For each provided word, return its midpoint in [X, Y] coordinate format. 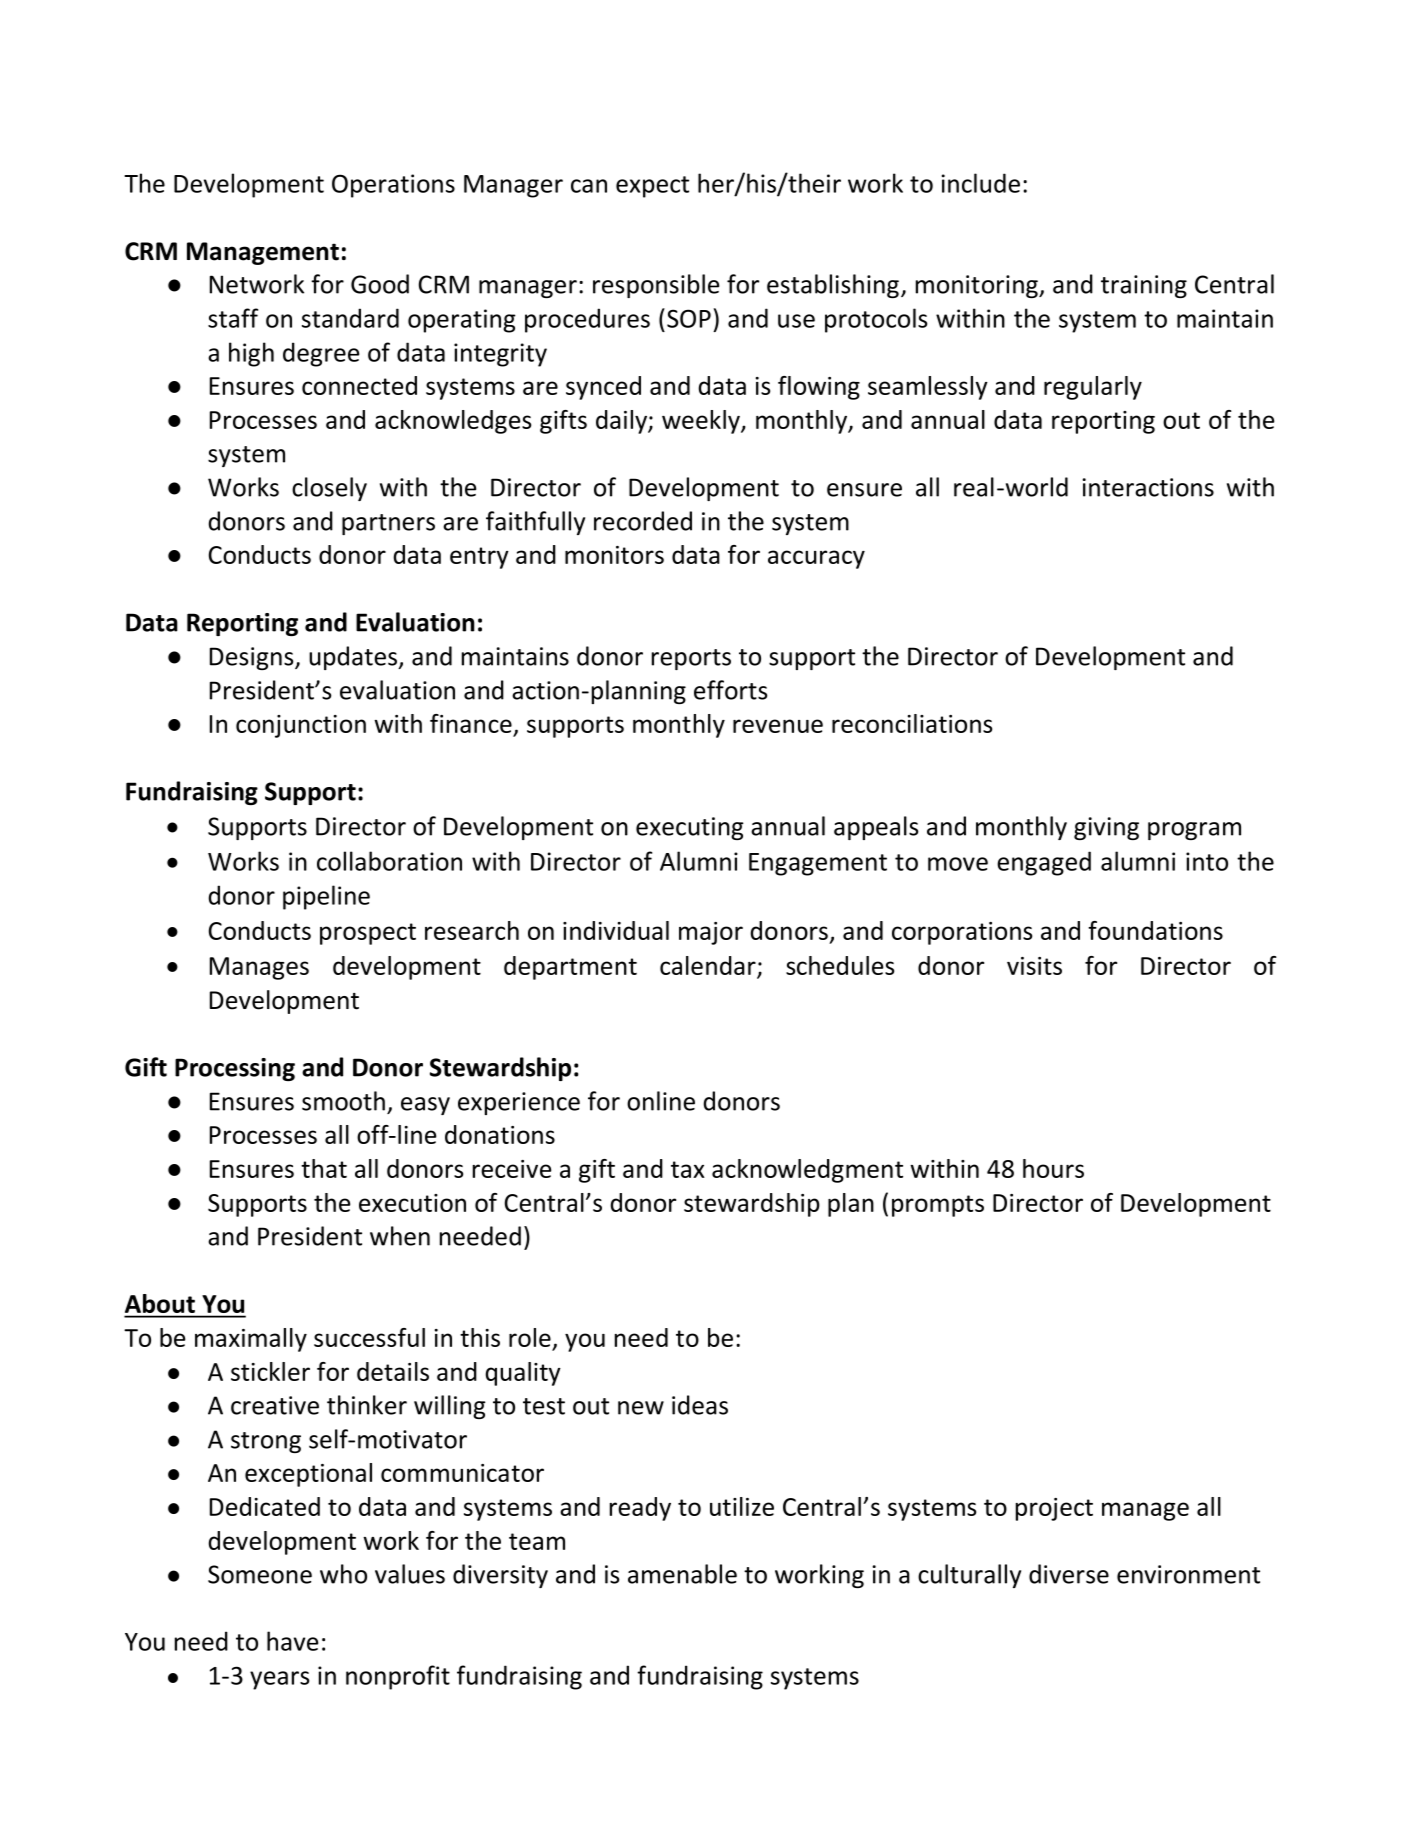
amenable [682, 1574]
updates [354, 658]
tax [688, 1169]
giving [1106, 828]
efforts [730, 690]
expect [652, 187]
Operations [393, 186]
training [1144, 286]
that [324, 1168]
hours [1053, 1168]
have [292, 1641]
